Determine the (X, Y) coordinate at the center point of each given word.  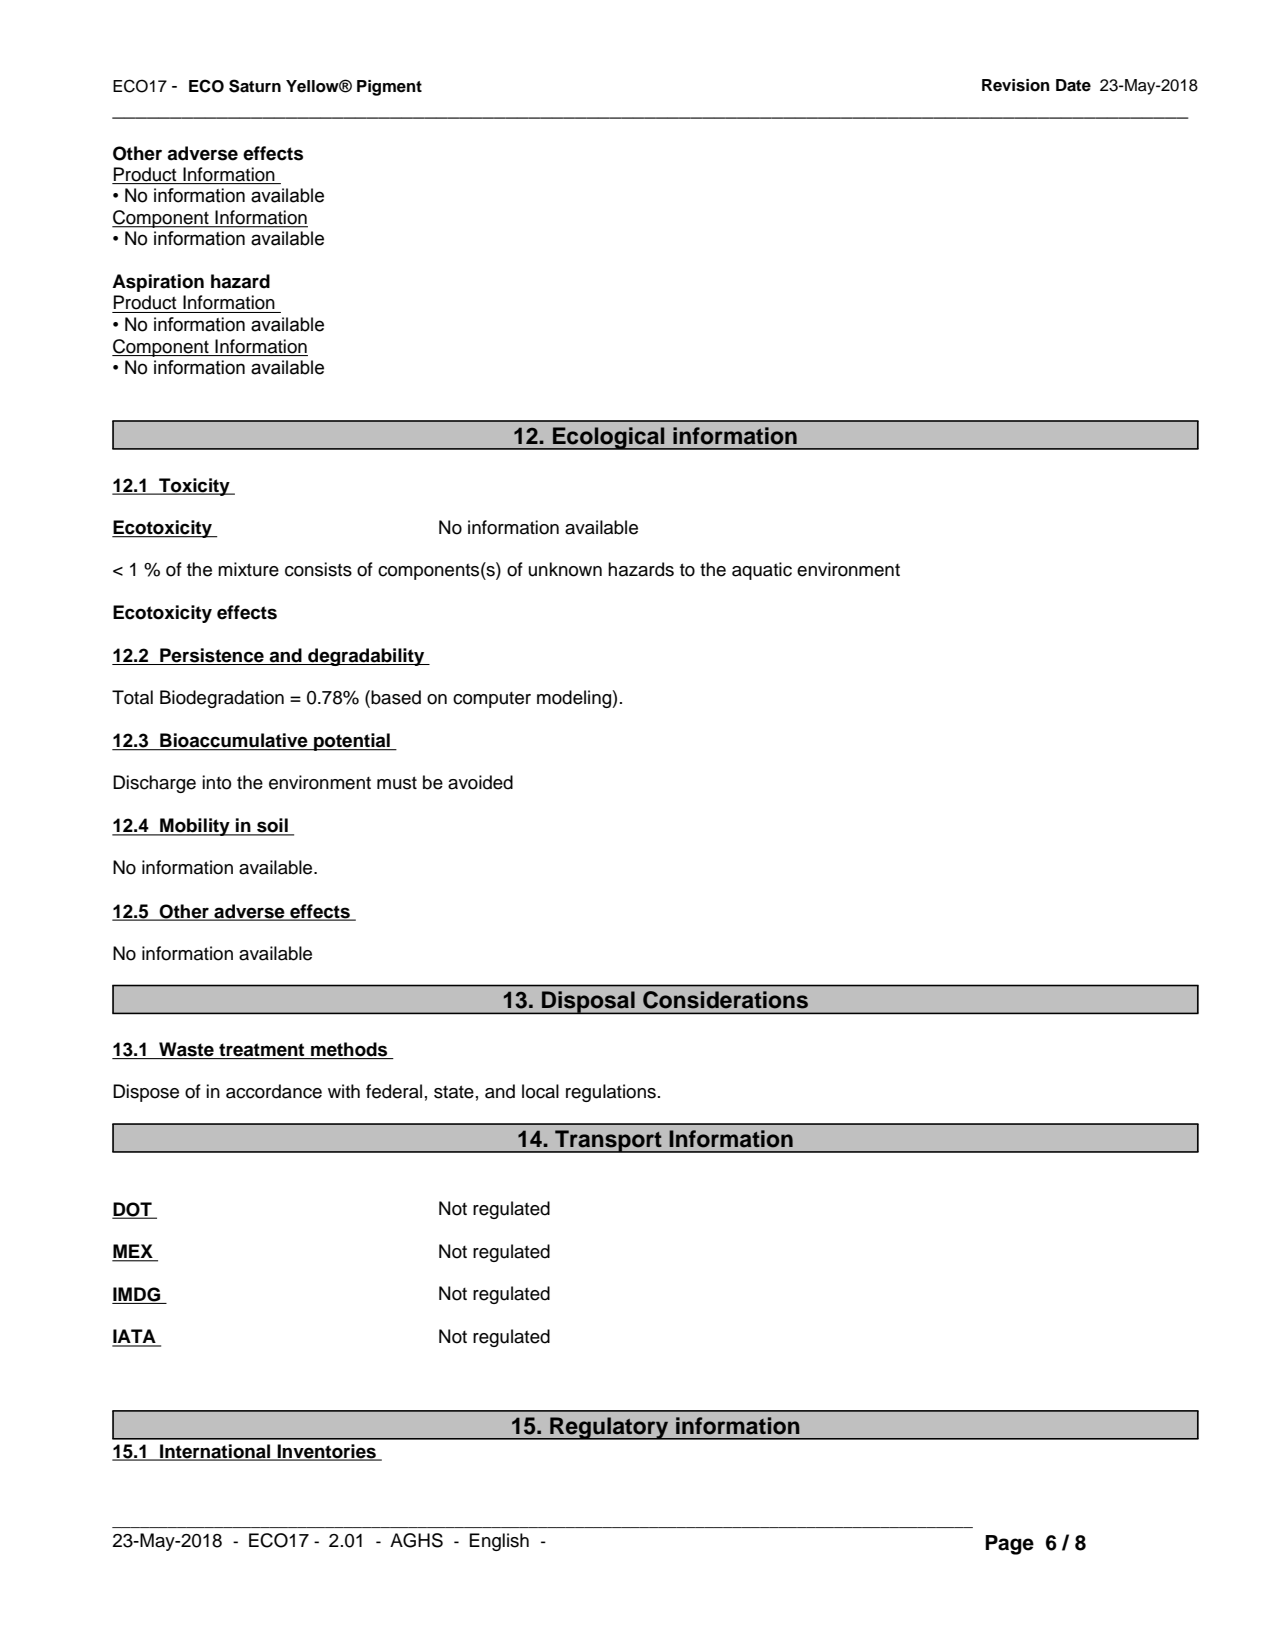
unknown (565, 569)
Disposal (588, 1002)
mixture (248, 569)
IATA (135, 1337)
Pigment (389, 88)
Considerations (725, 1000)
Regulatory (609, 1428)
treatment (262, 1051)
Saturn (255, 86)
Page (1009, 1545)
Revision (1016, 85)
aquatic (762, 571)
